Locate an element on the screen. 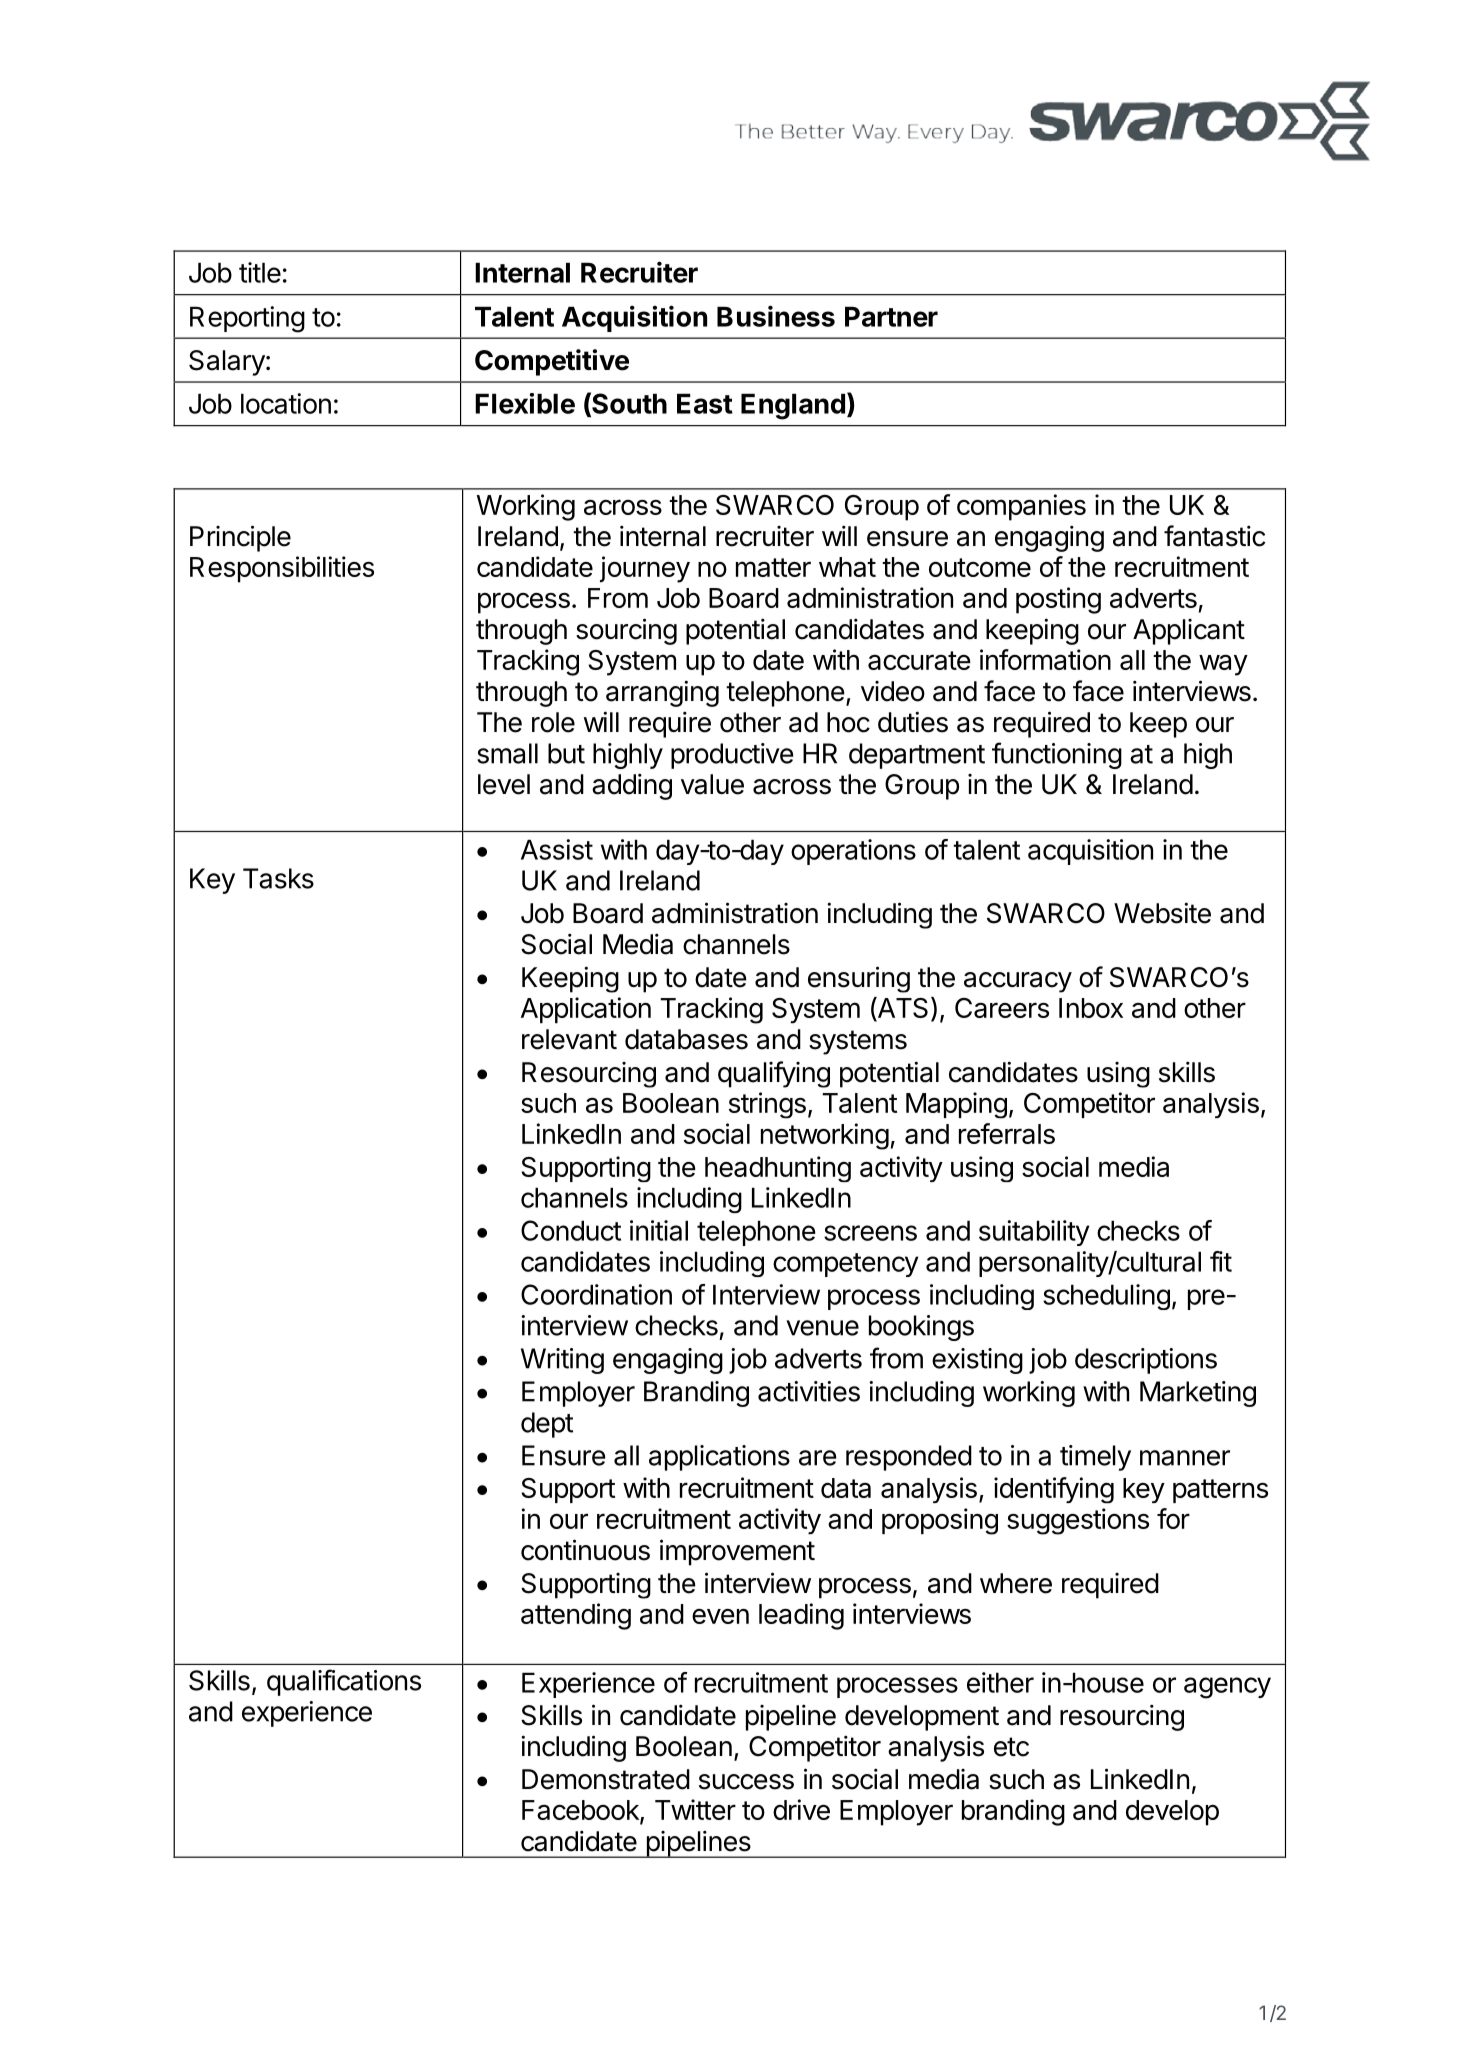  Reporting is located at coordinates (247, 319).
